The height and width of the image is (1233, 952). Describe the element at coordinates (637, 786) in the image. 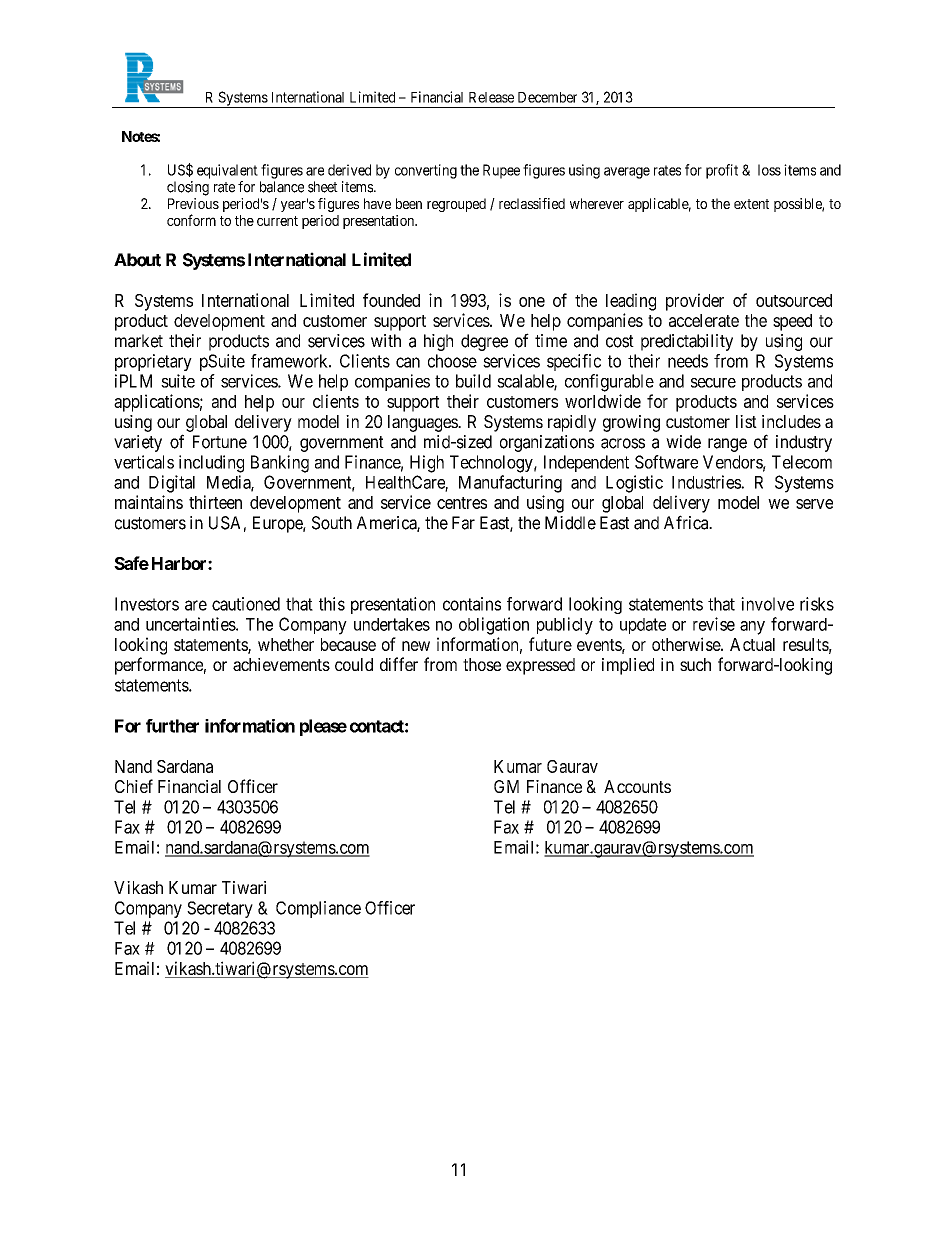

I see `Accounts` at that location.
